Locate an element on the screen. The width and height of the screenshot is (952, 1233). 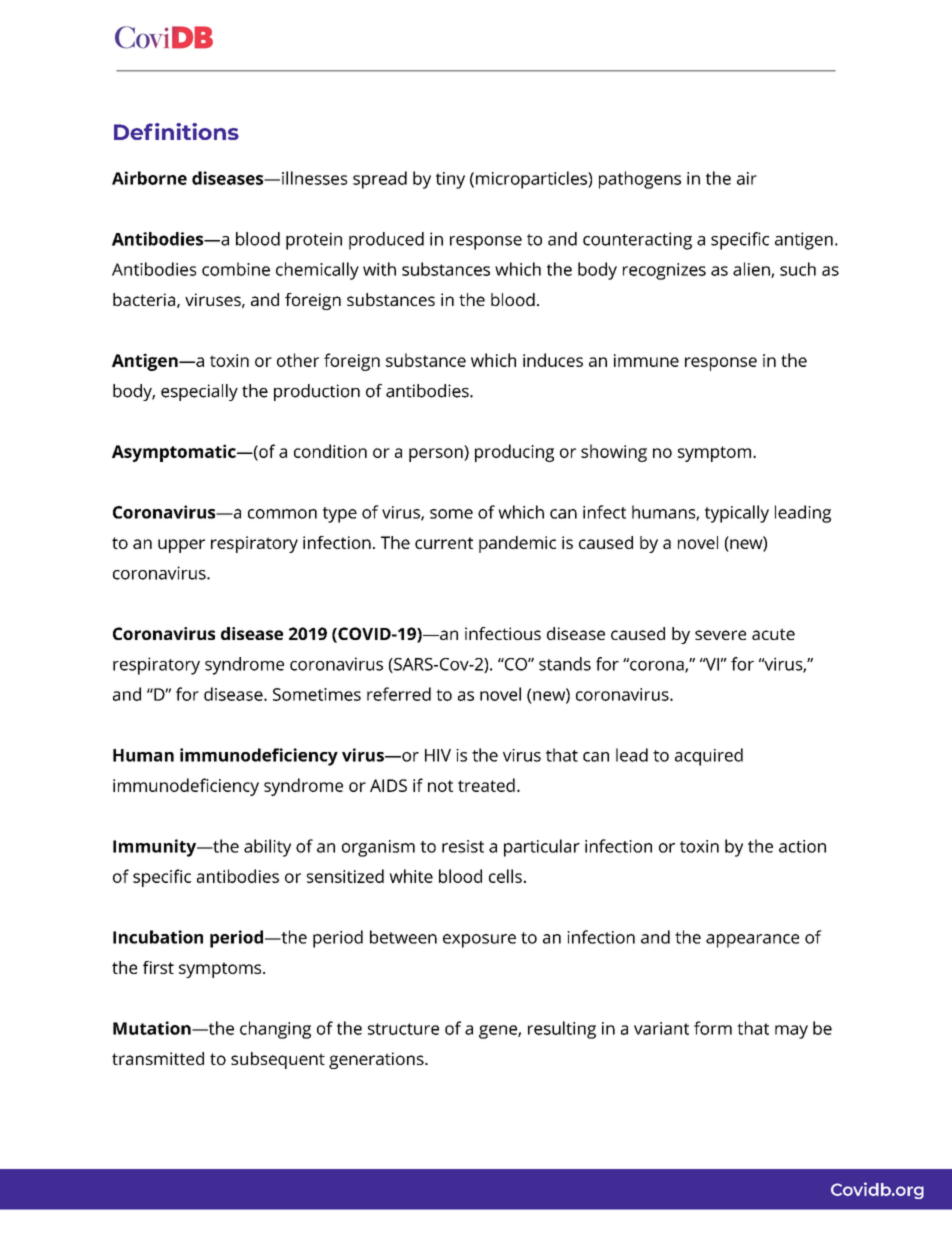
changing is located at coordinates (275, 1030).
